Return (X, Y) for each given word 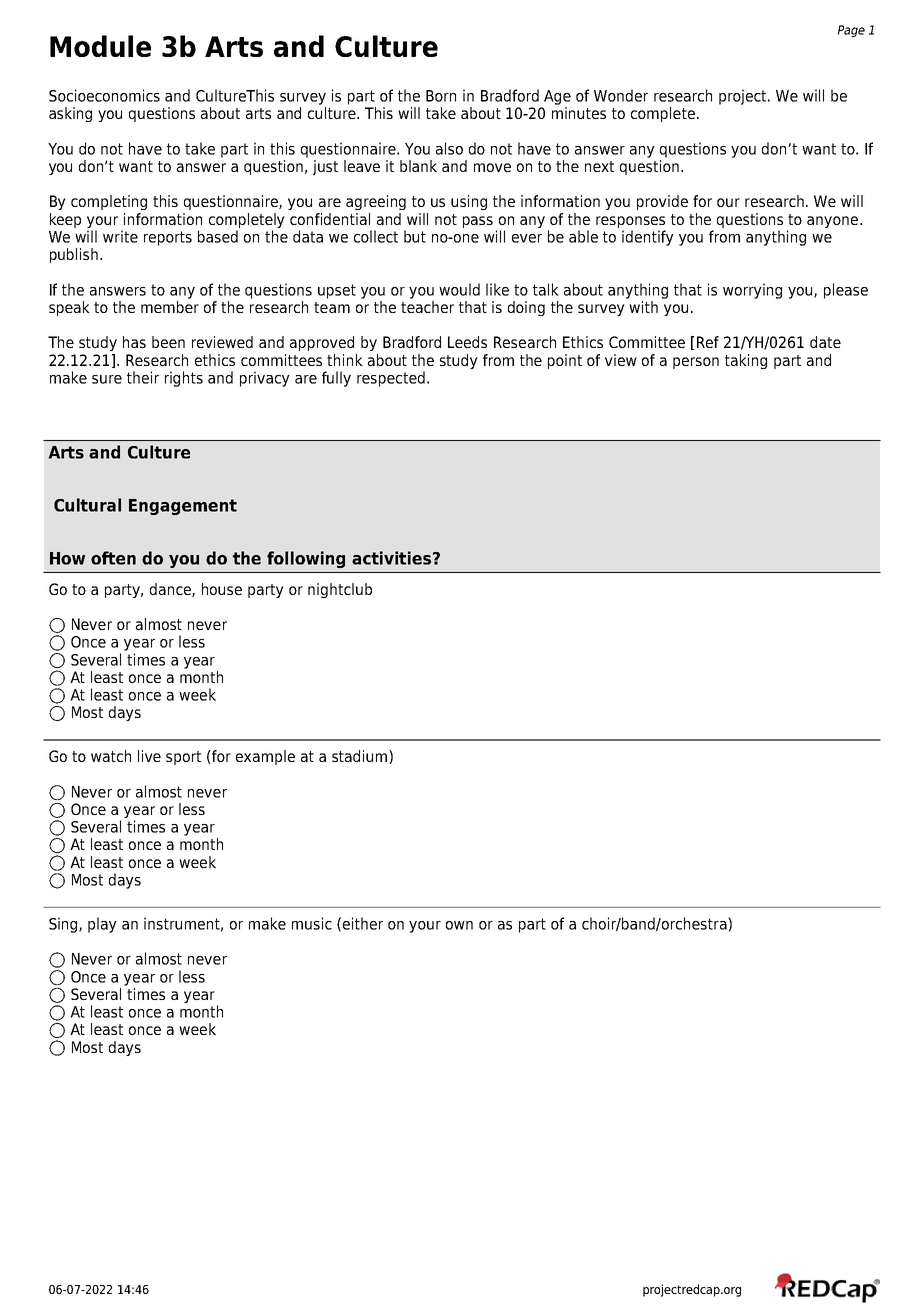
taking (746, 361)
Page (851, 31)
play (102, 925)
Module (100, 46)
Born (441, 96)
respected (391, 379)
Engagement (183, 507)
